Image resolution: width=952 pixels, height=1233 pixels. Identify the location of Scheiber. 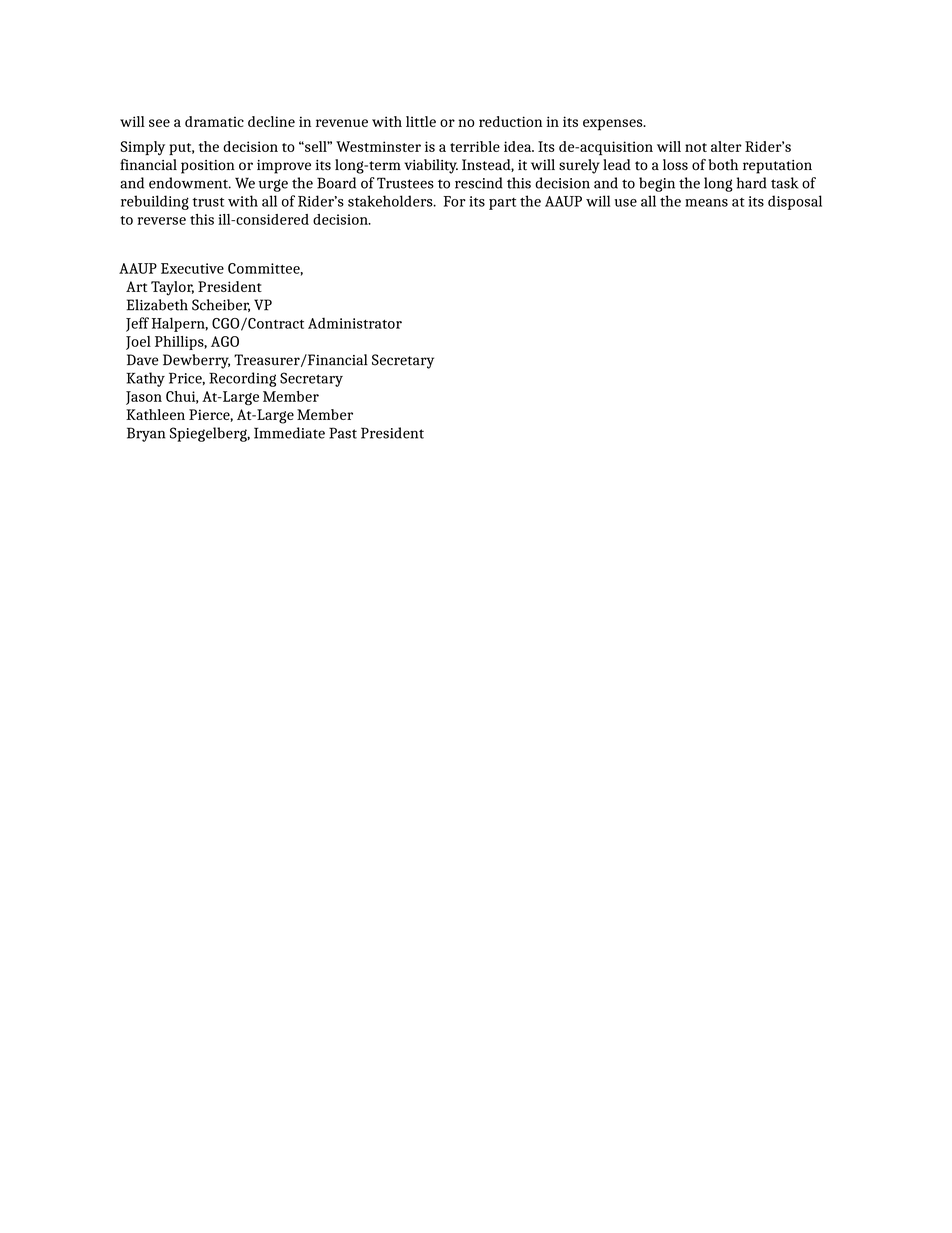
(221, 305).
